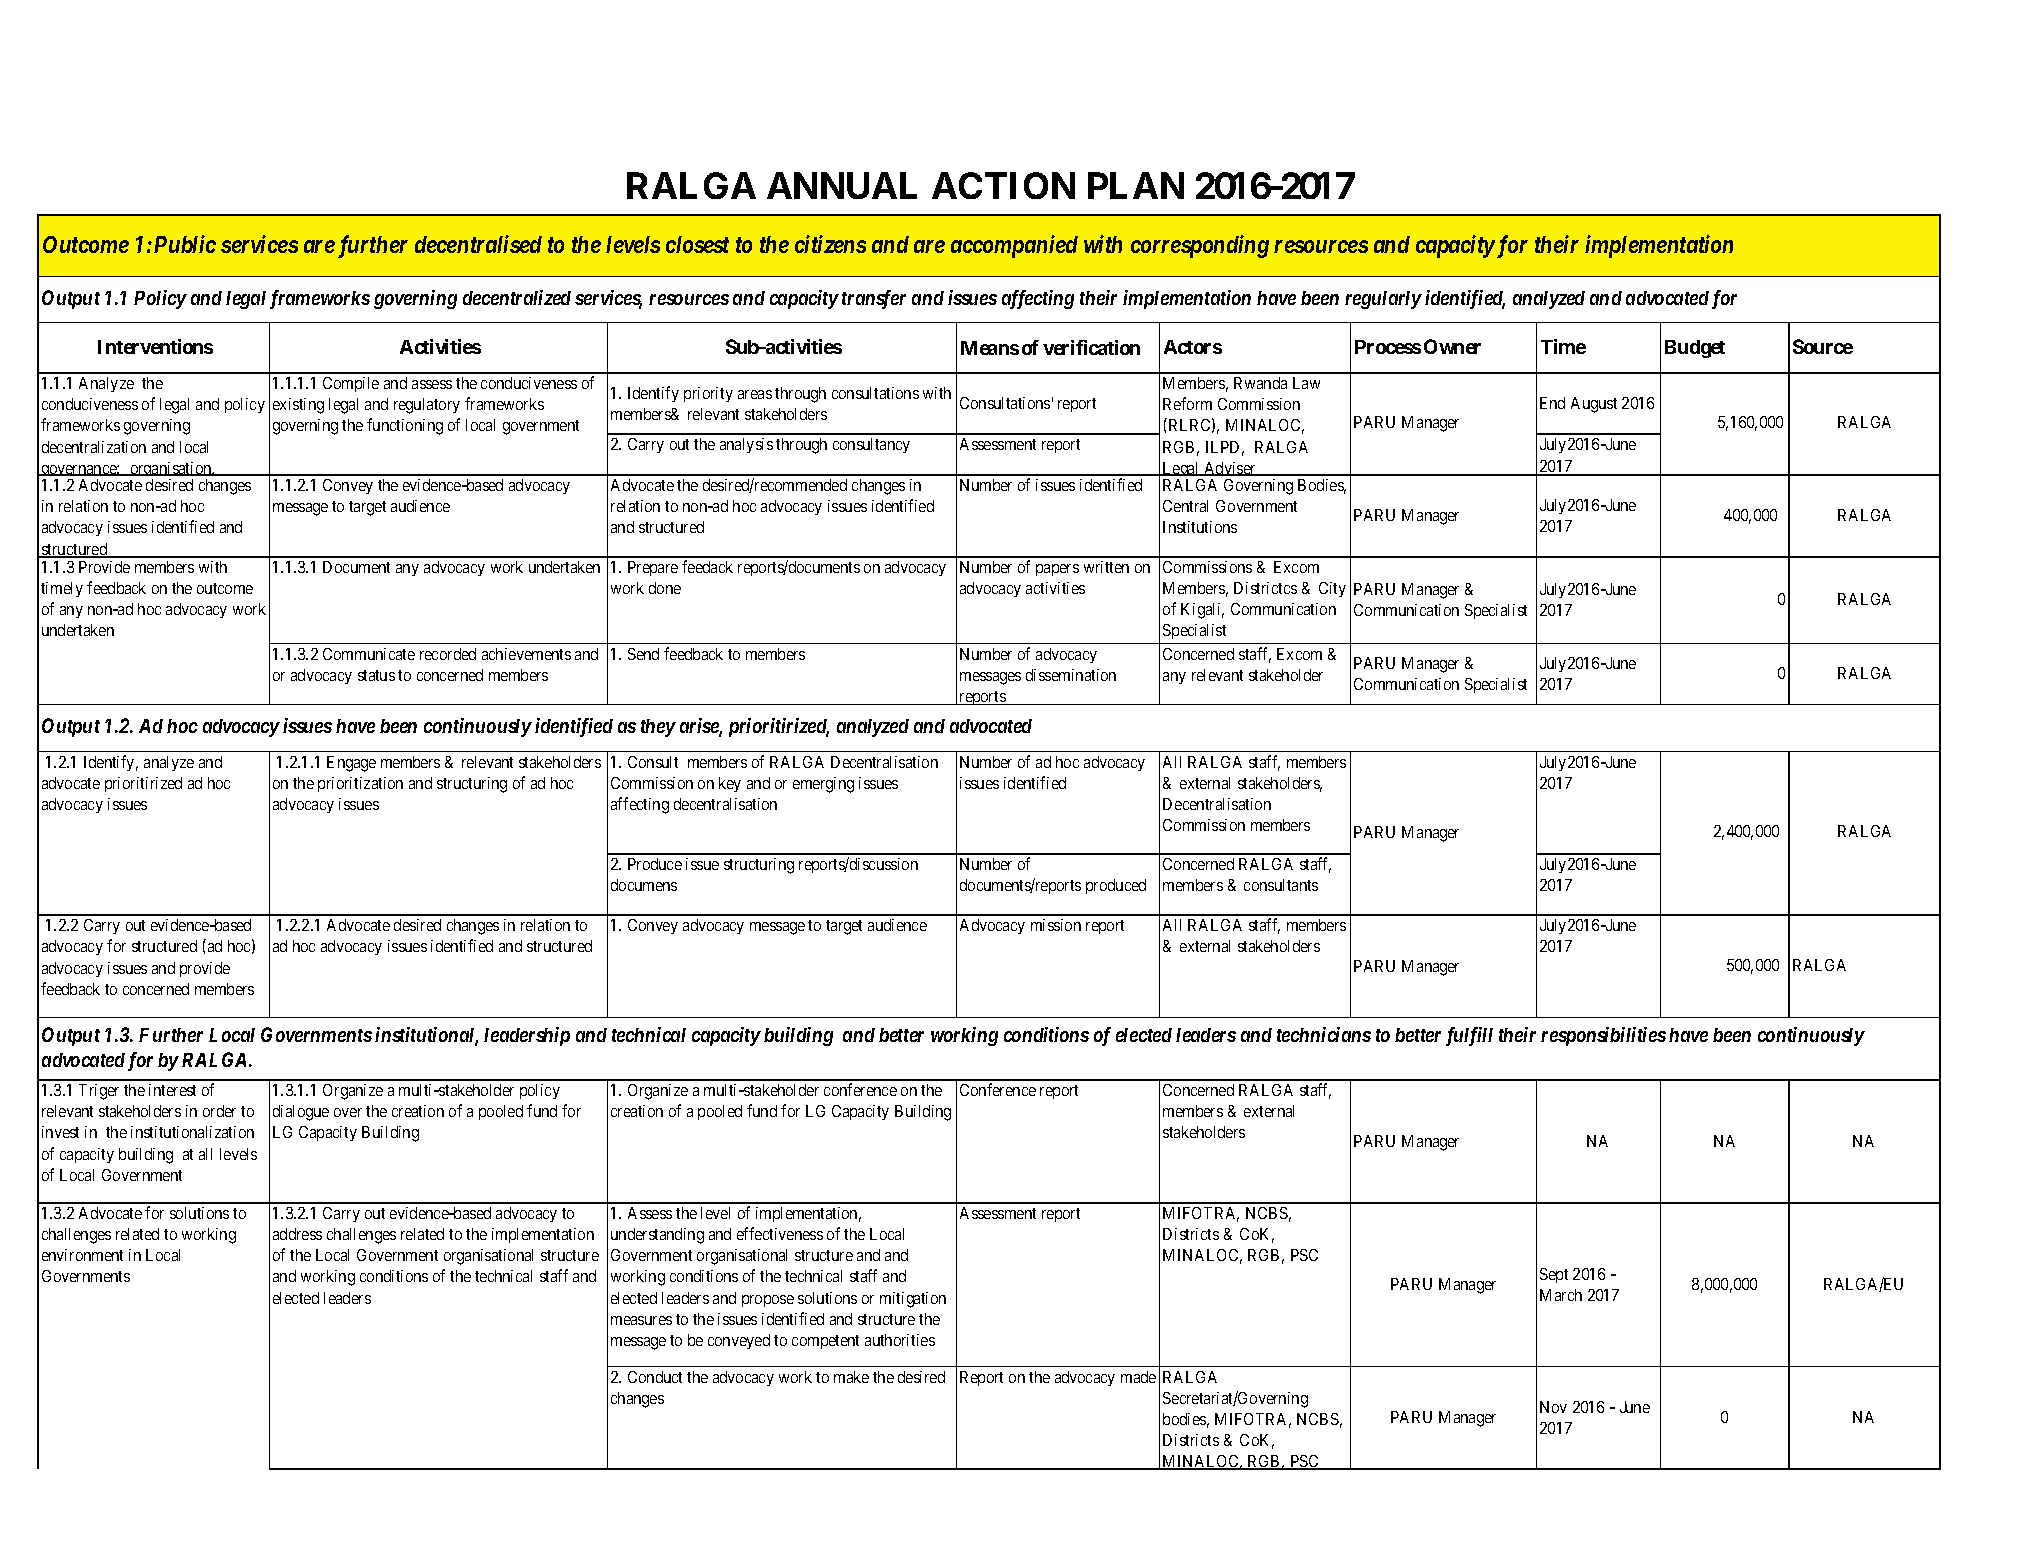  Describe the element at coordinates (155, 346) in the screenshot. I see `Interventions` at that location.
